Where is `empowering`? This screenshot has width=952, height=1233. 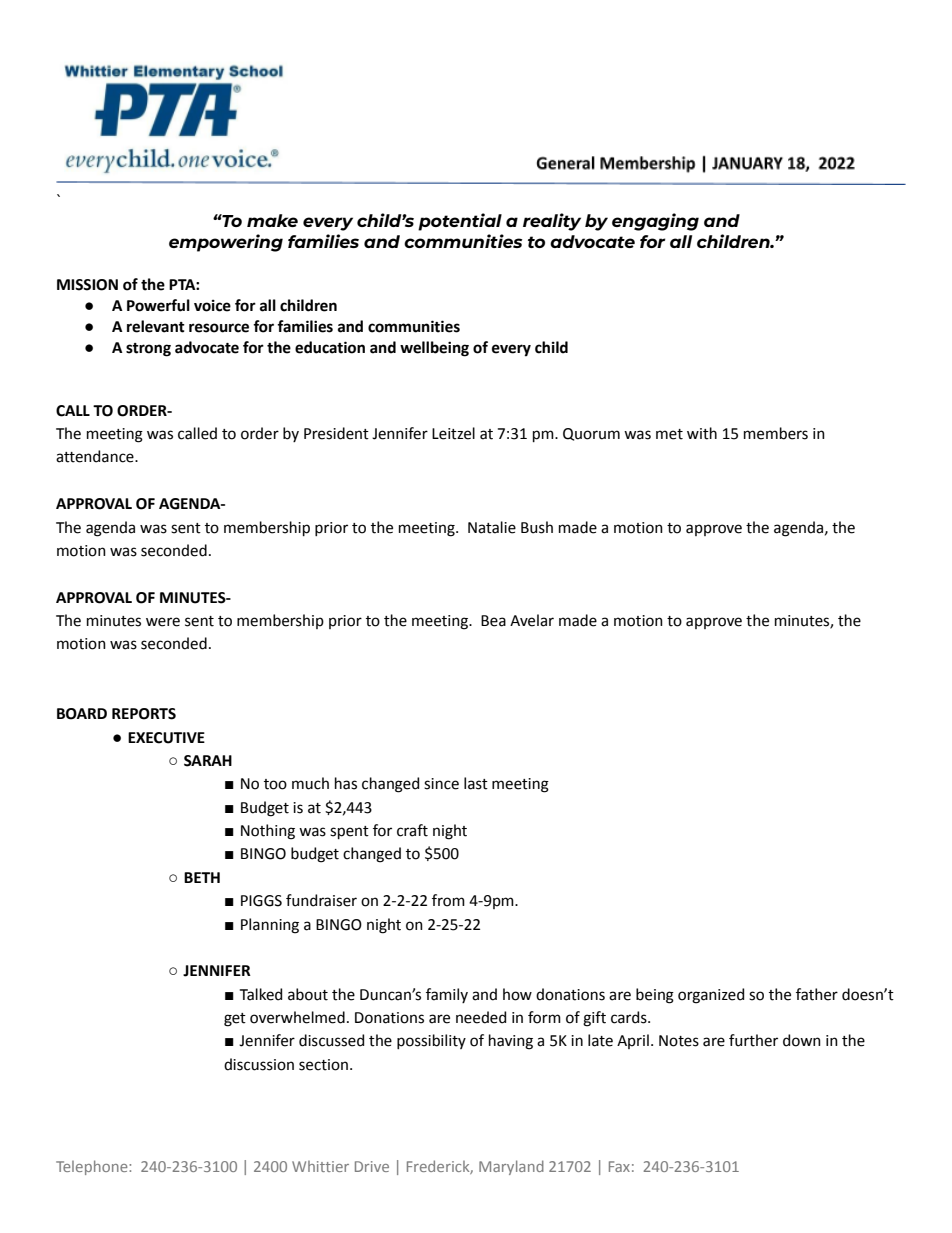 empowering is located at coordinates (226, 243).
